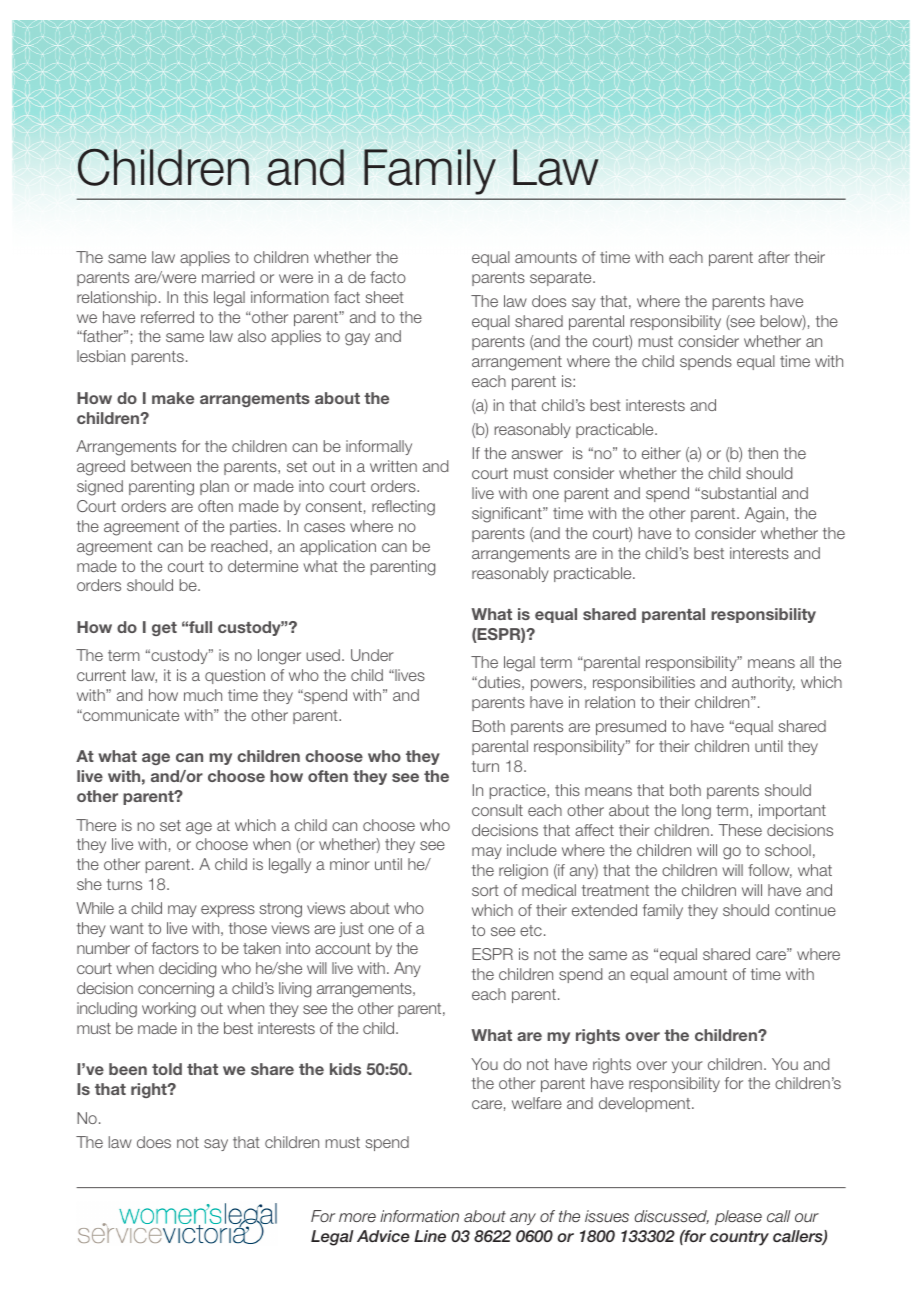 This page has height=1308, width=924. Describe the element at coordinates (164, 629) in the page. I see `get` at that location.
